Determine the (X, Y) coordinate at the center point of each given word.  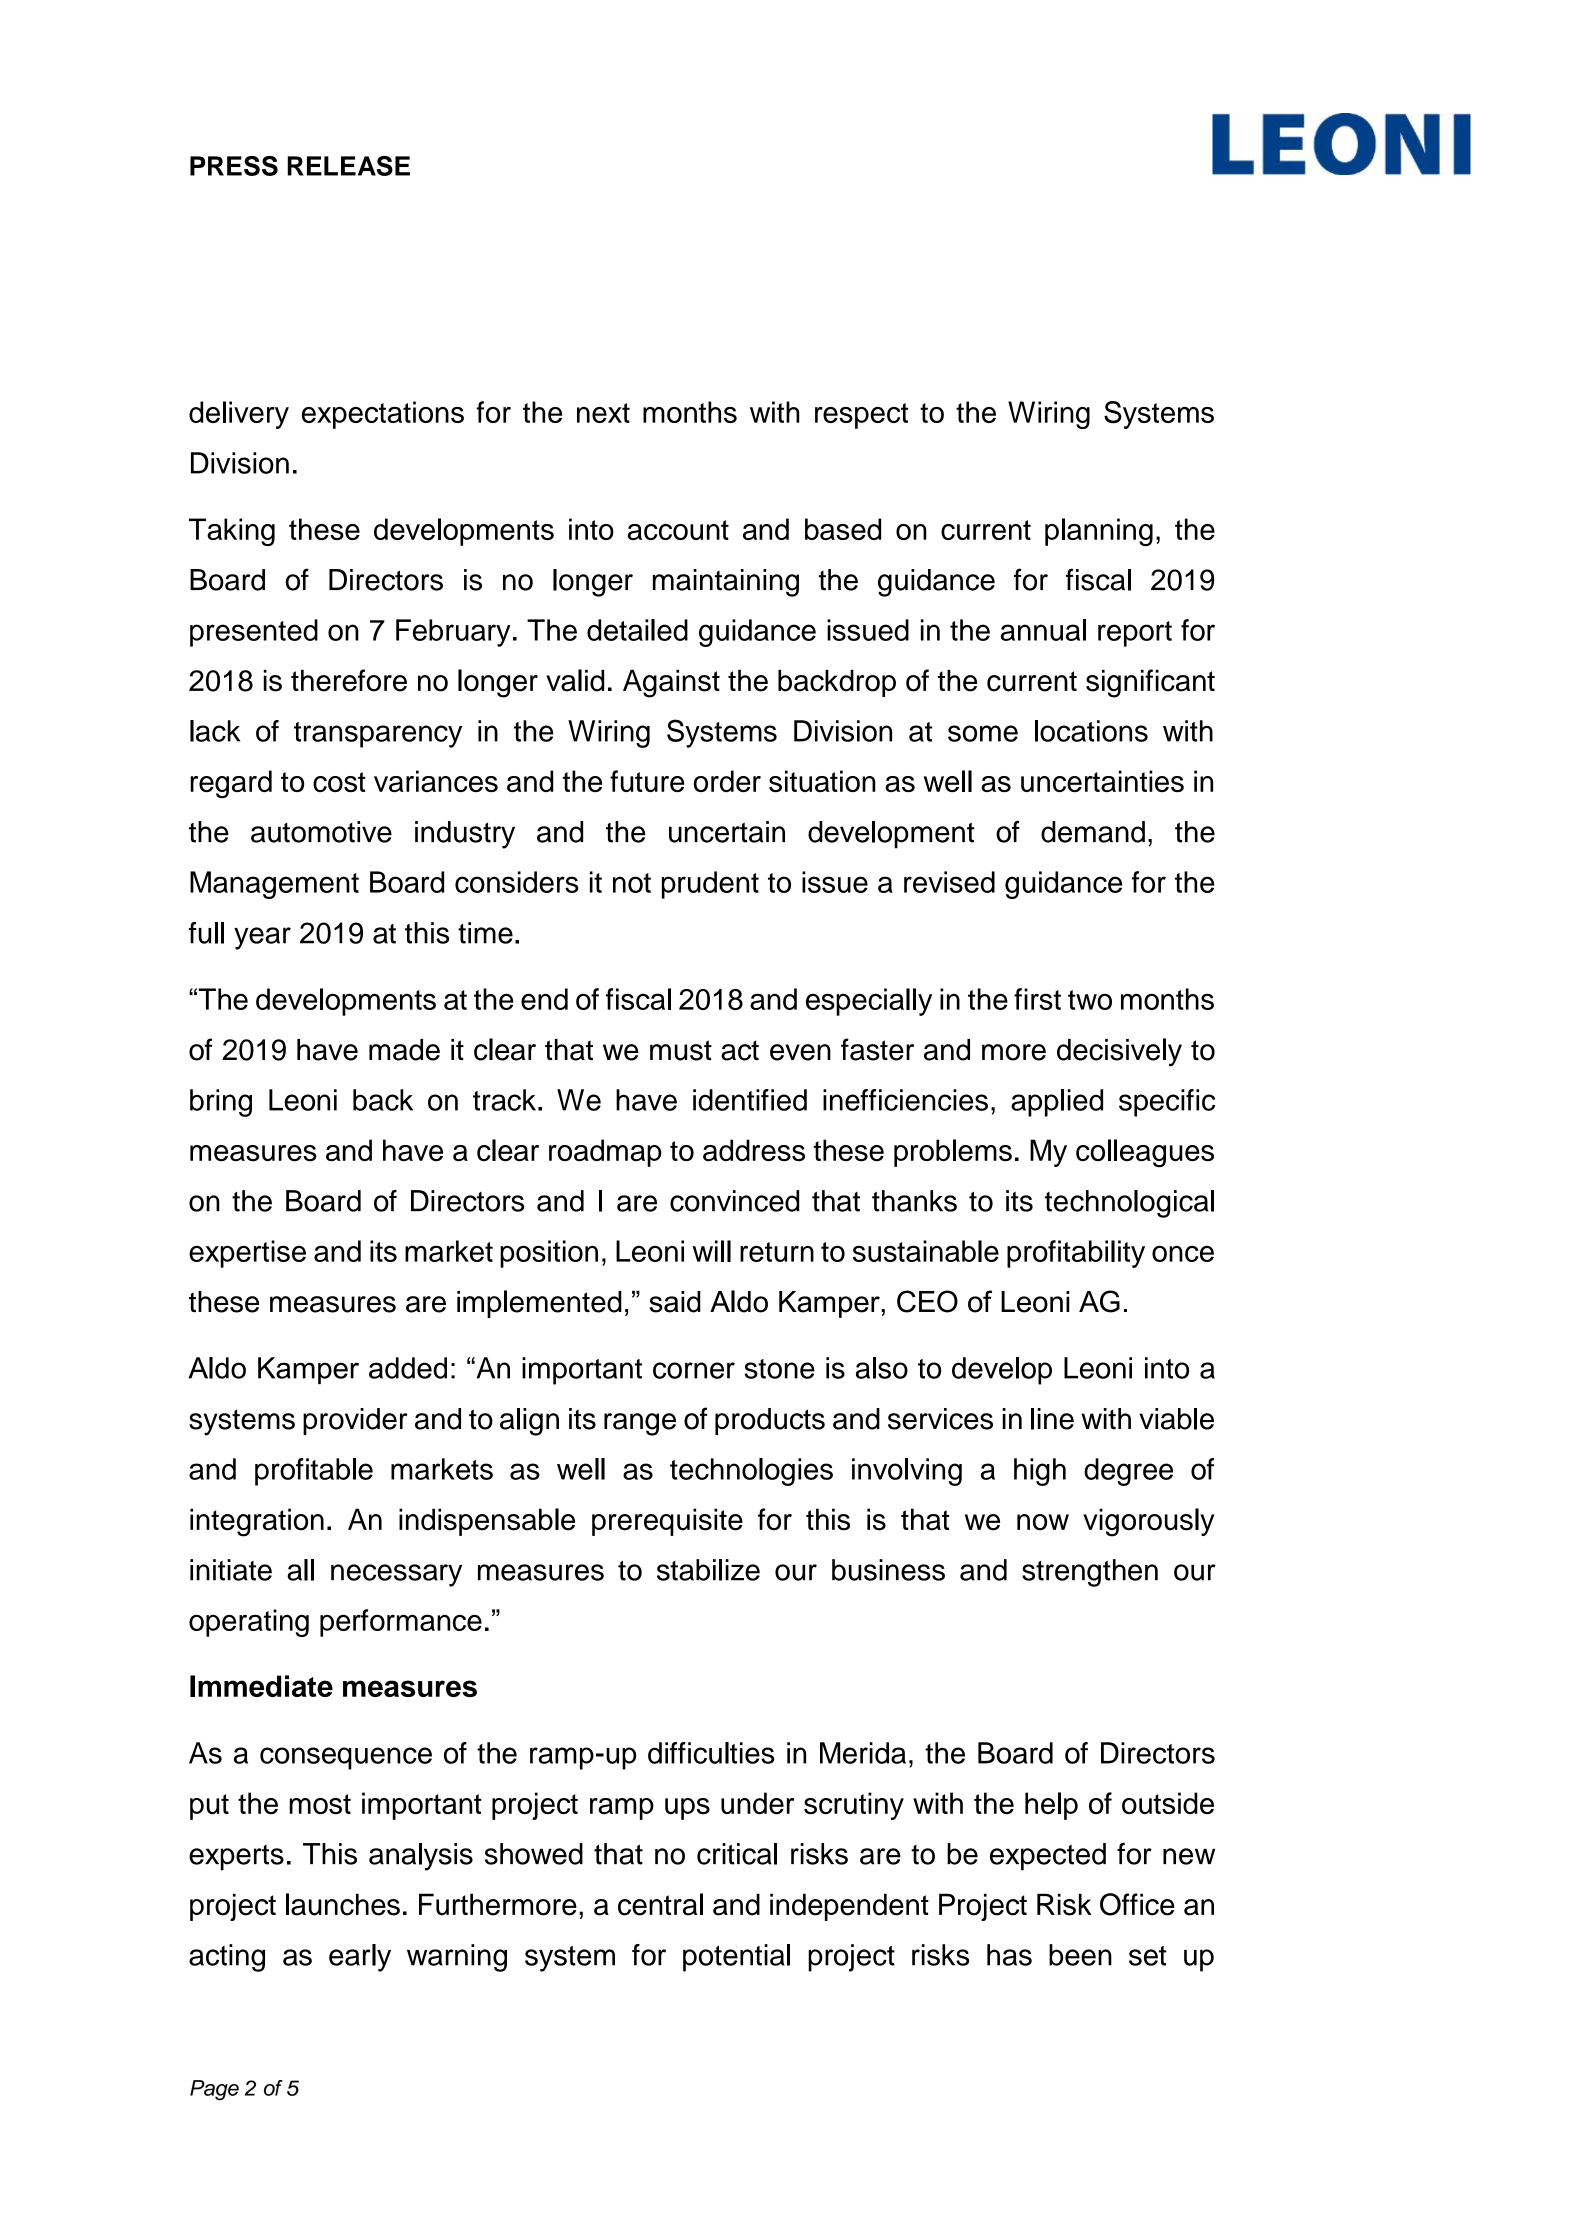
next (603, 413)
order (727, 781)
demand (1093, 832)
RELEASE (348, 166)
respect (861, 416)
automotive (321, 832)
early (360, 1958)
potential (736, 1958)
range (640, 1424)
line (1052, 1419)
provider (355, 1421)
